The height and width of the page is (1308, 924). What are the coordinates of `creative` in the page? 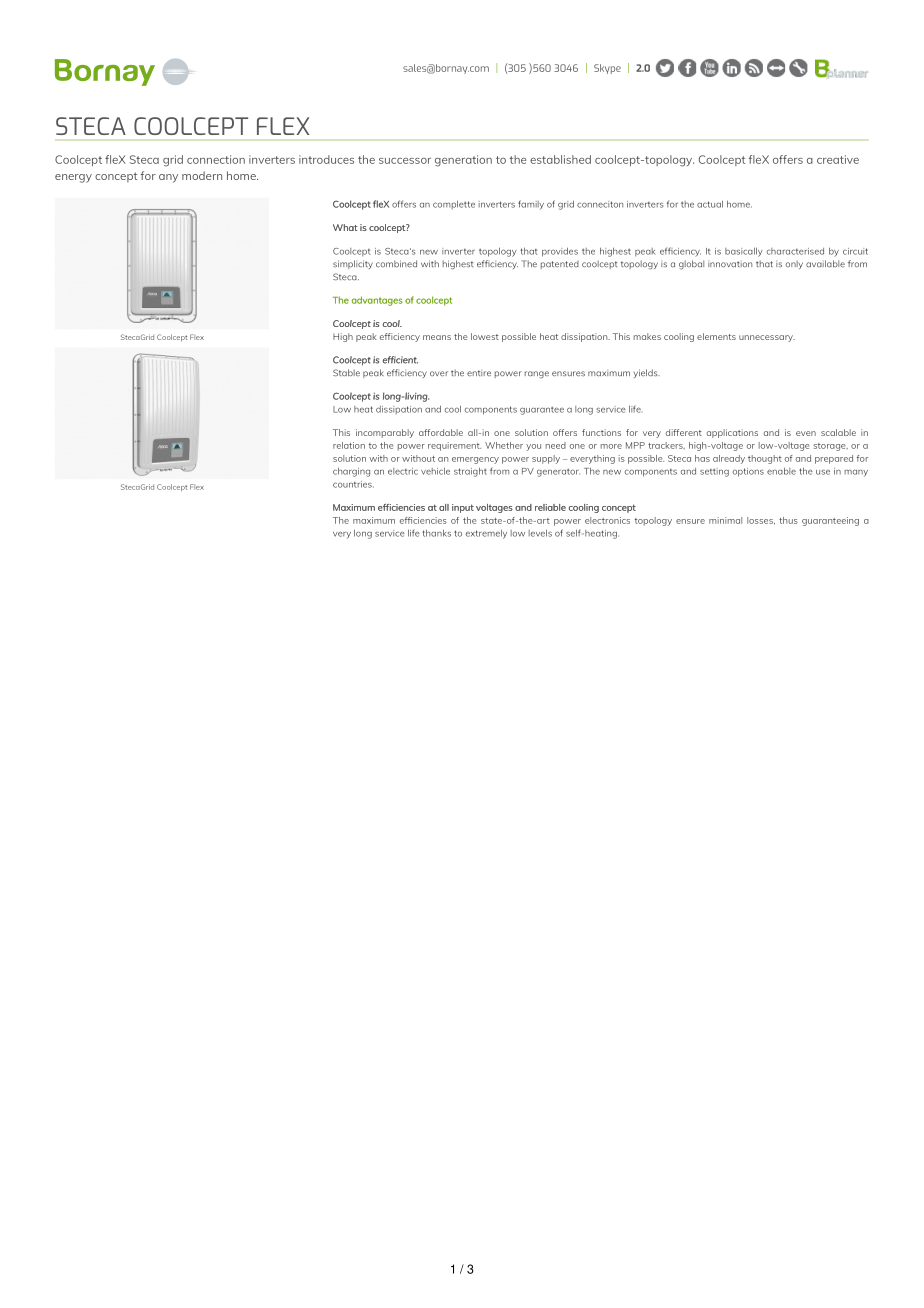 It's located at (838, 159).
